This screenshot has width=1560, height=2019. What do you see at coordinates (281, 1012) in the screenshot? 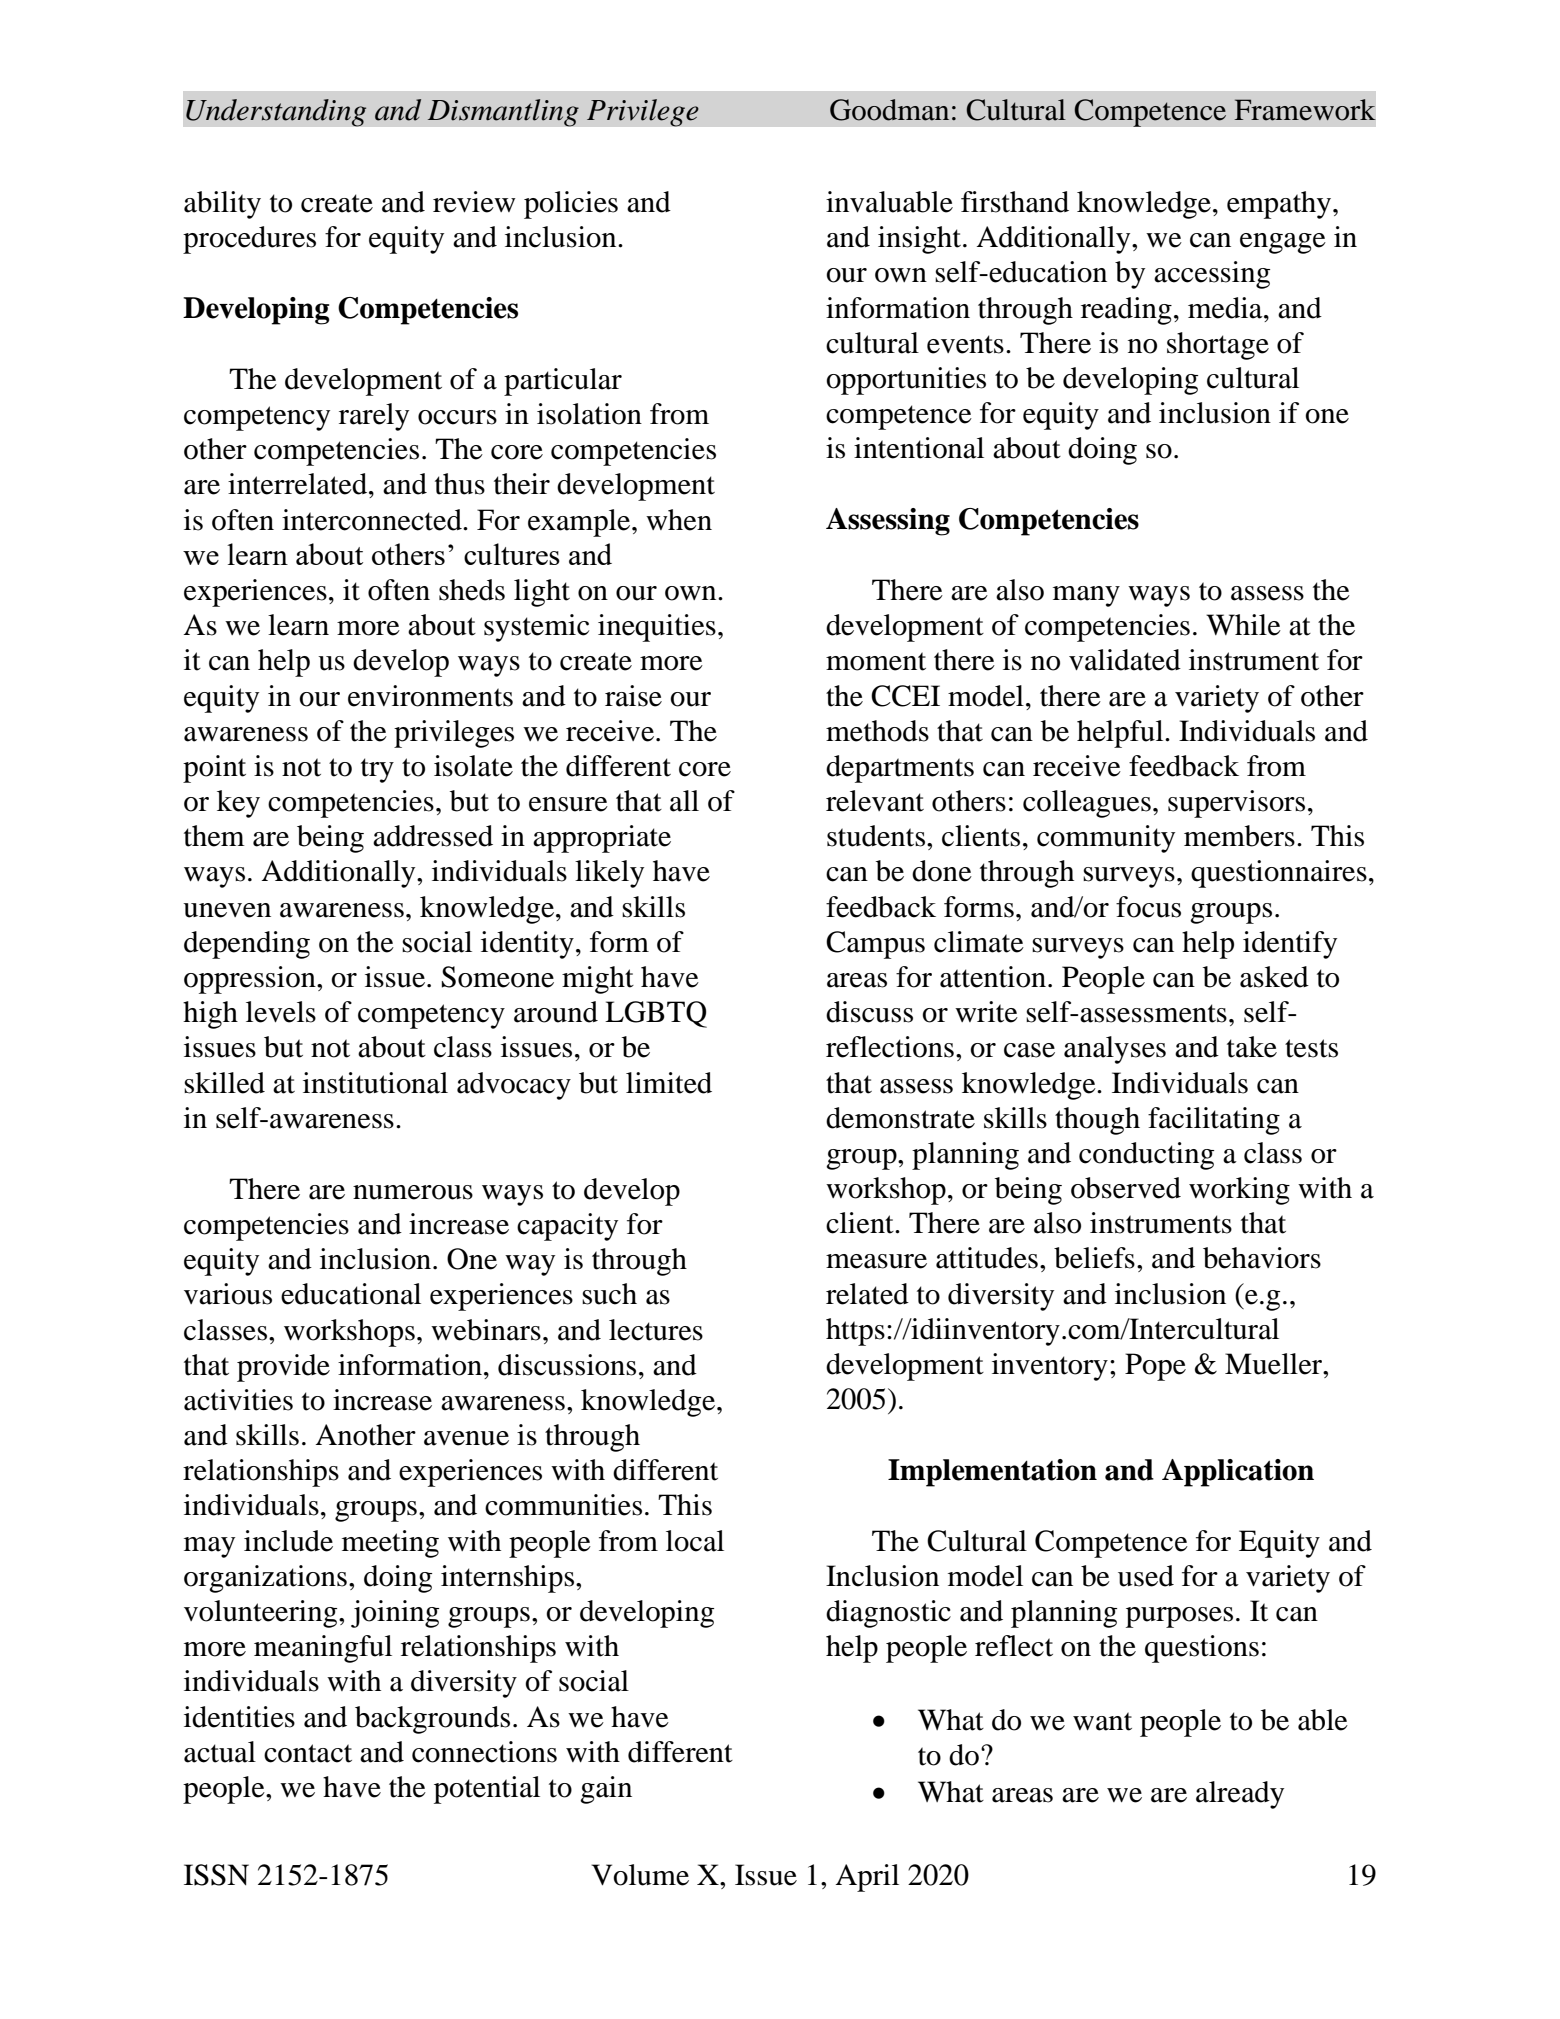
I see `levels` at bounding box center [281, 1012].
